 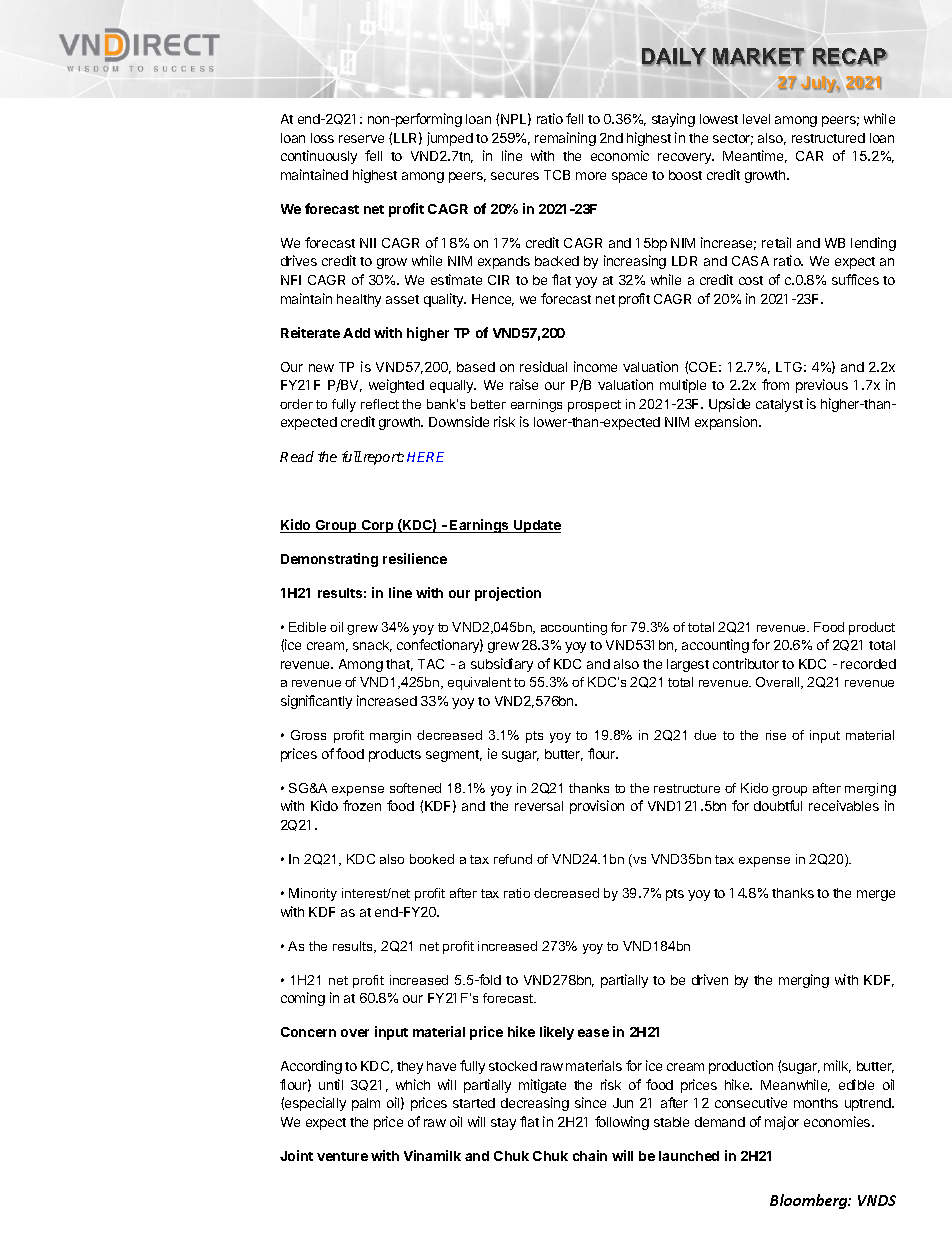 I want to click on RECAP, so click(x=850, y=57).
